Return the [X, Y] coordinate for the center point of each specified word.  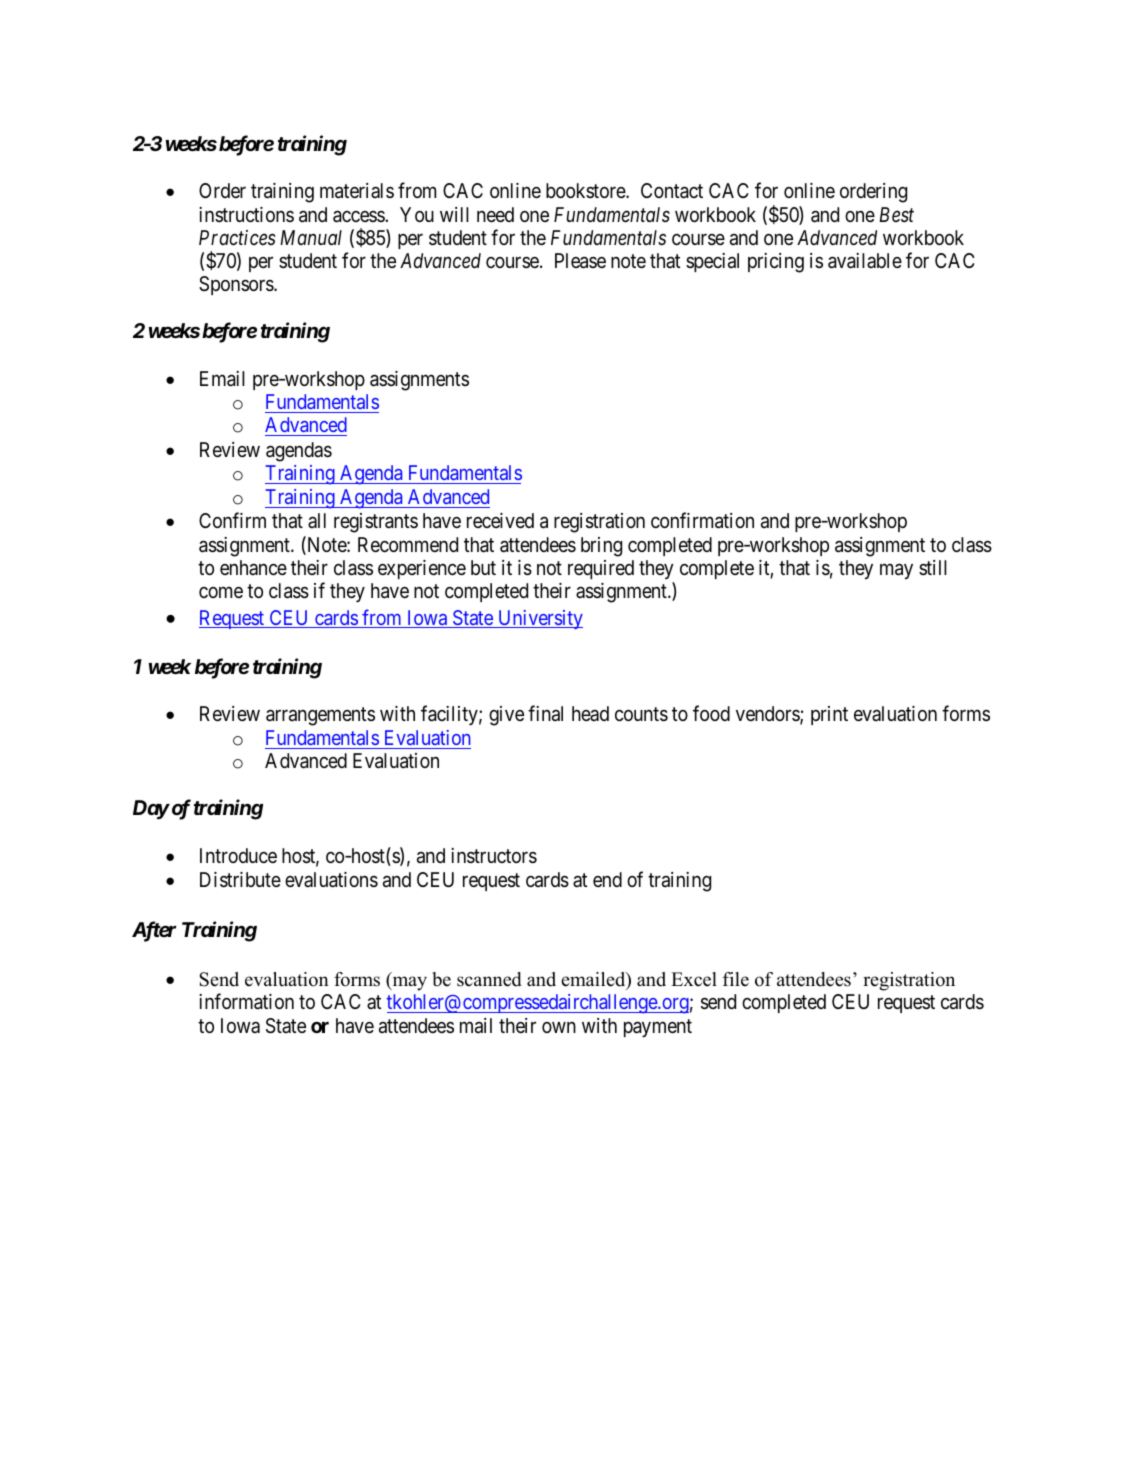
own [559, 1027]
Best [896, 214]
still [933, 567]
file [736, 979]
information [246, 1002]
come [221, 592]
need [495, 214]
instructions [246, 214]
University [539, 619]
